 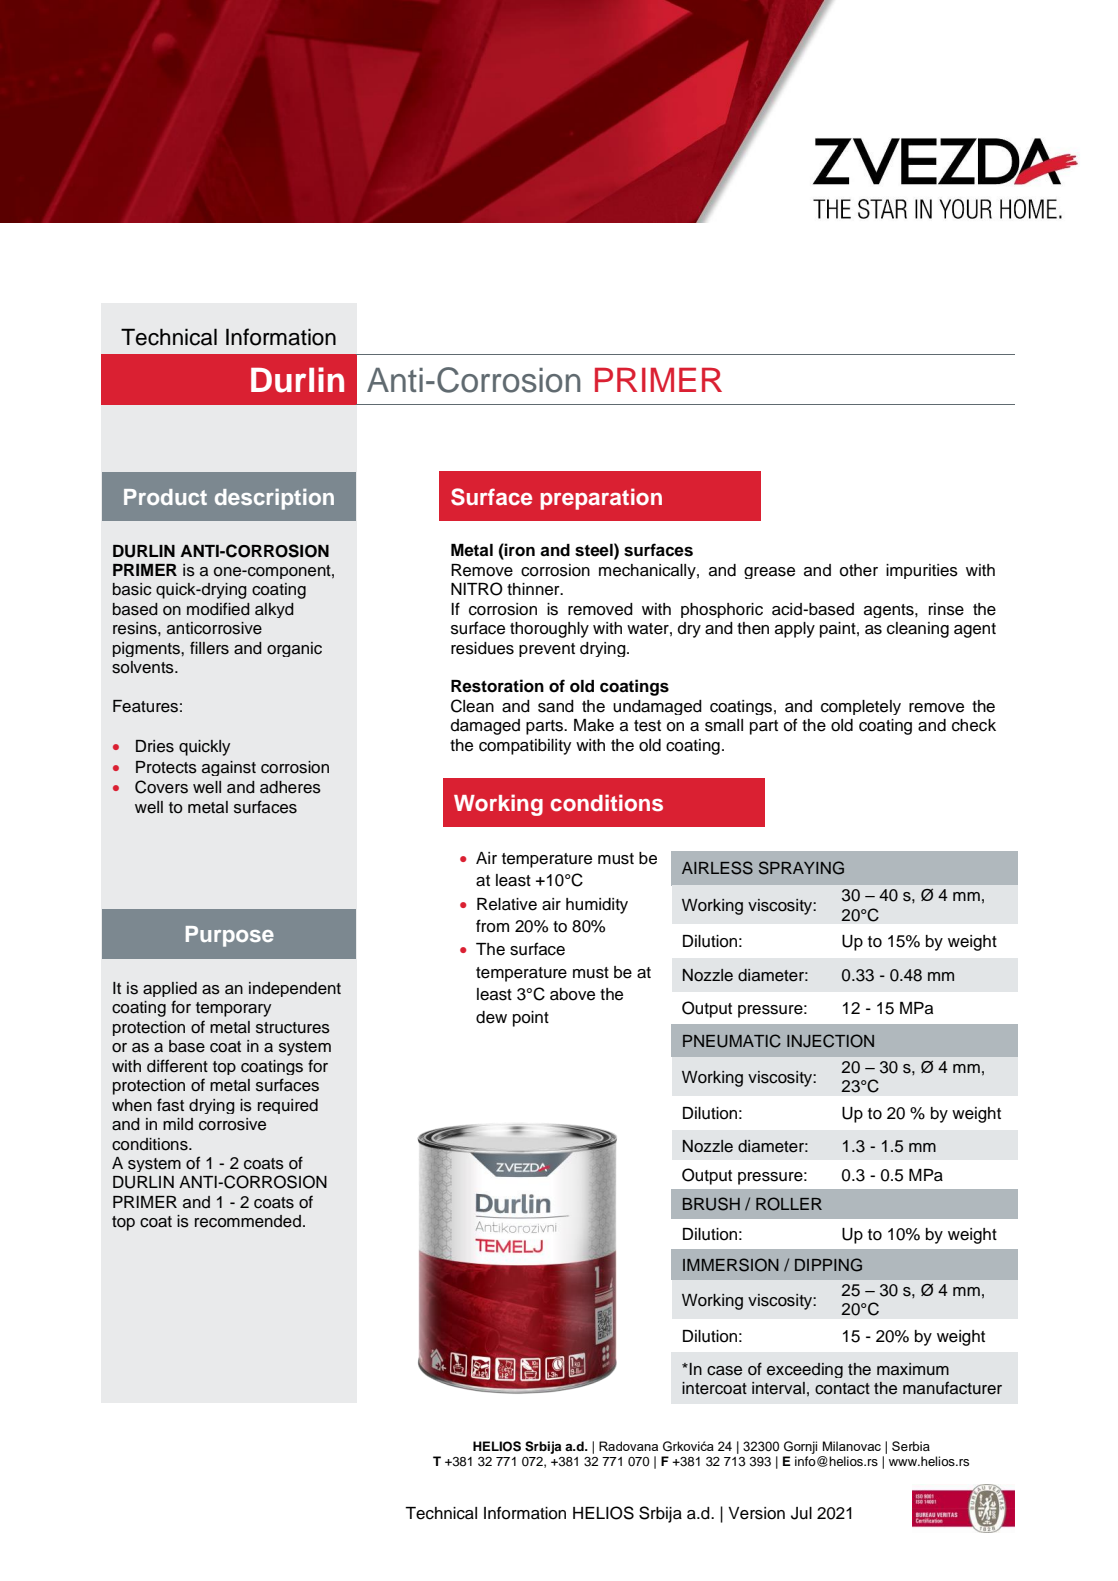 What do you see at coordinates (229, 768) in the page?
I see `against` at bounding box center [229, 768].
